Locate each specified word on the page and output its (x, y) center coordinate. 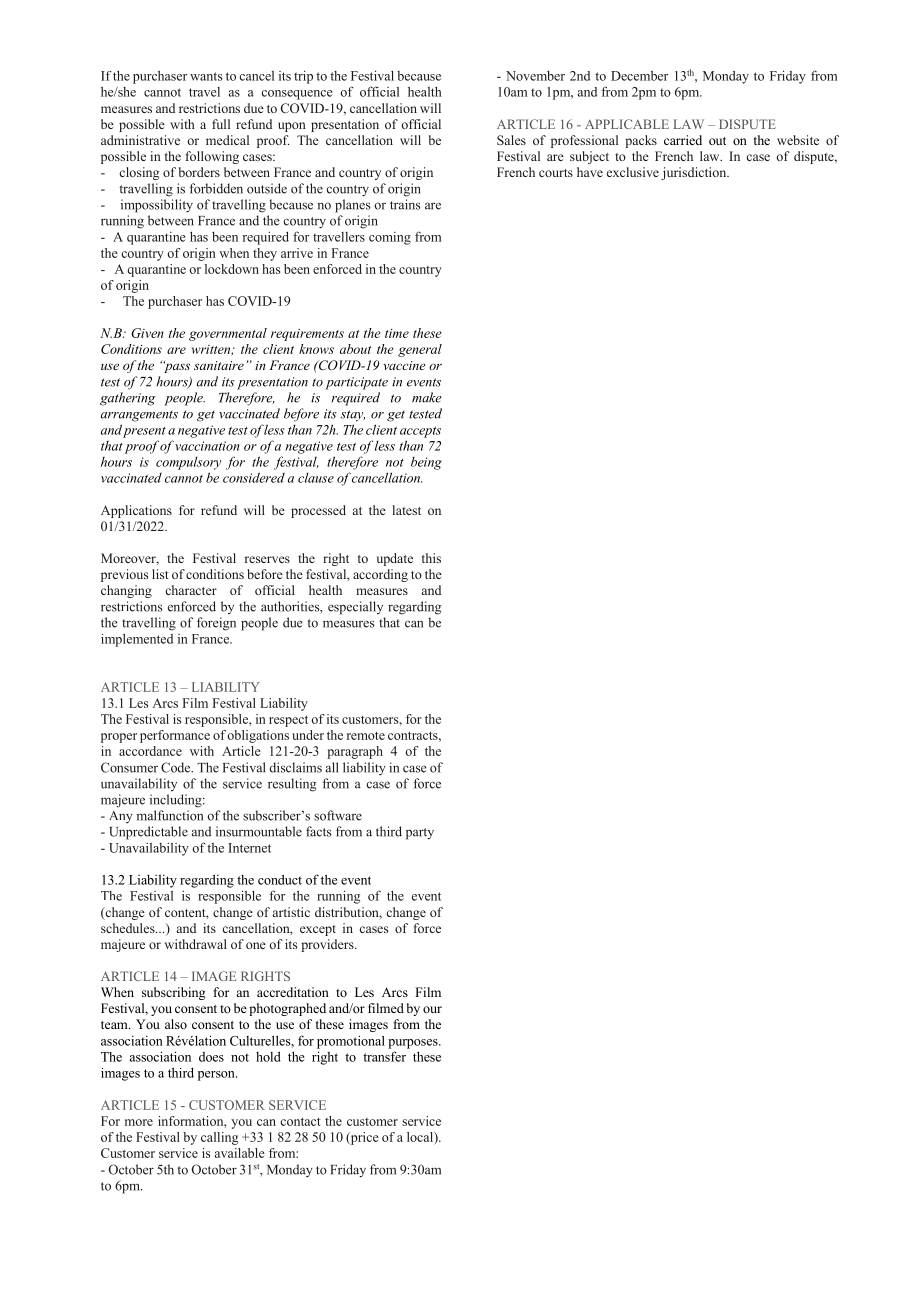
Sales (511, 140)
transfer (384, 1056)
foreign (216, 624)
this (431, 558)
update (394, 559)
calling (219, 1138)
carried (683, 140)
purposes (414, 1044)
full (221, 124)
